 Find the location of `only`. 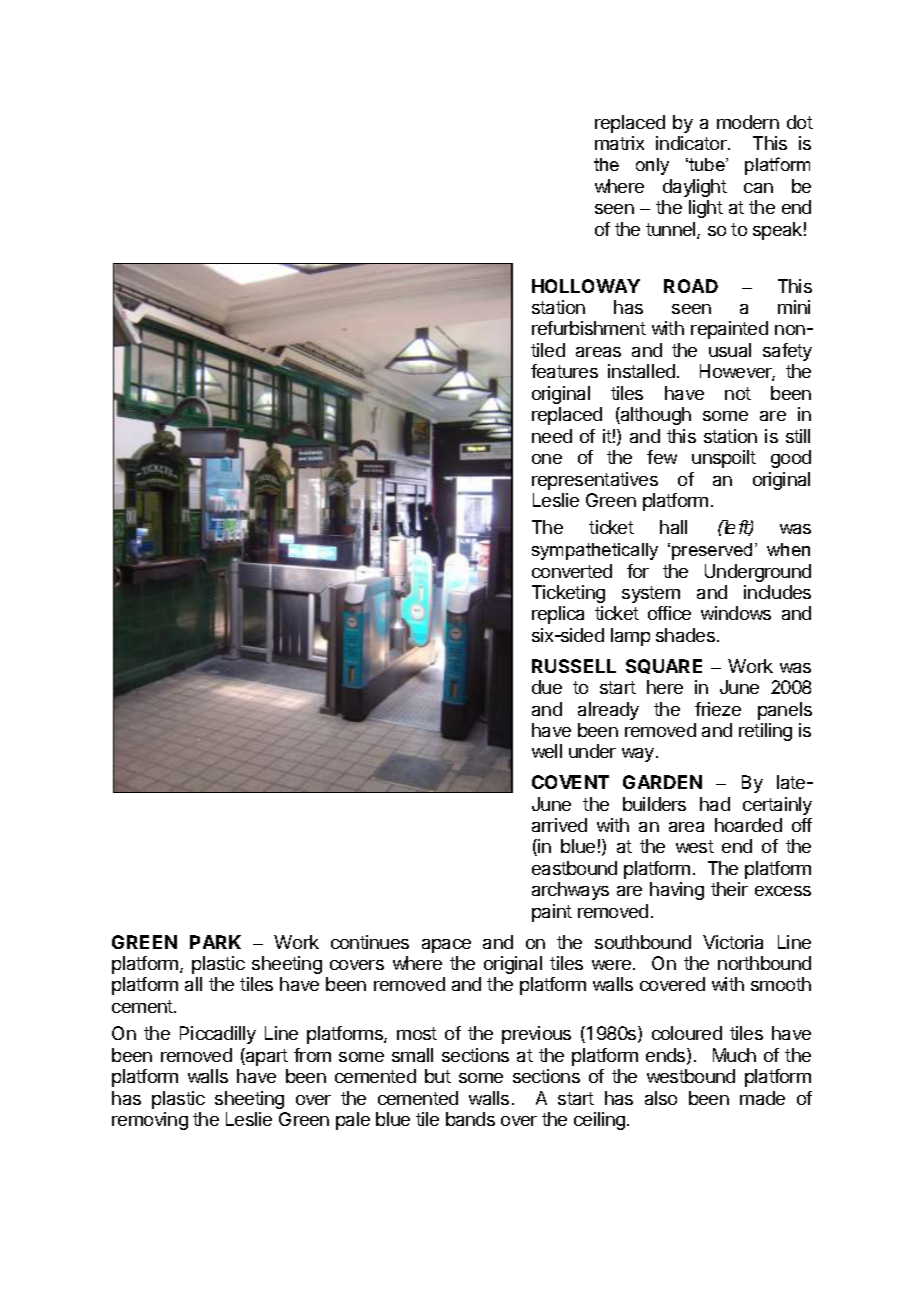

only is located at coordinates (652, 166).
